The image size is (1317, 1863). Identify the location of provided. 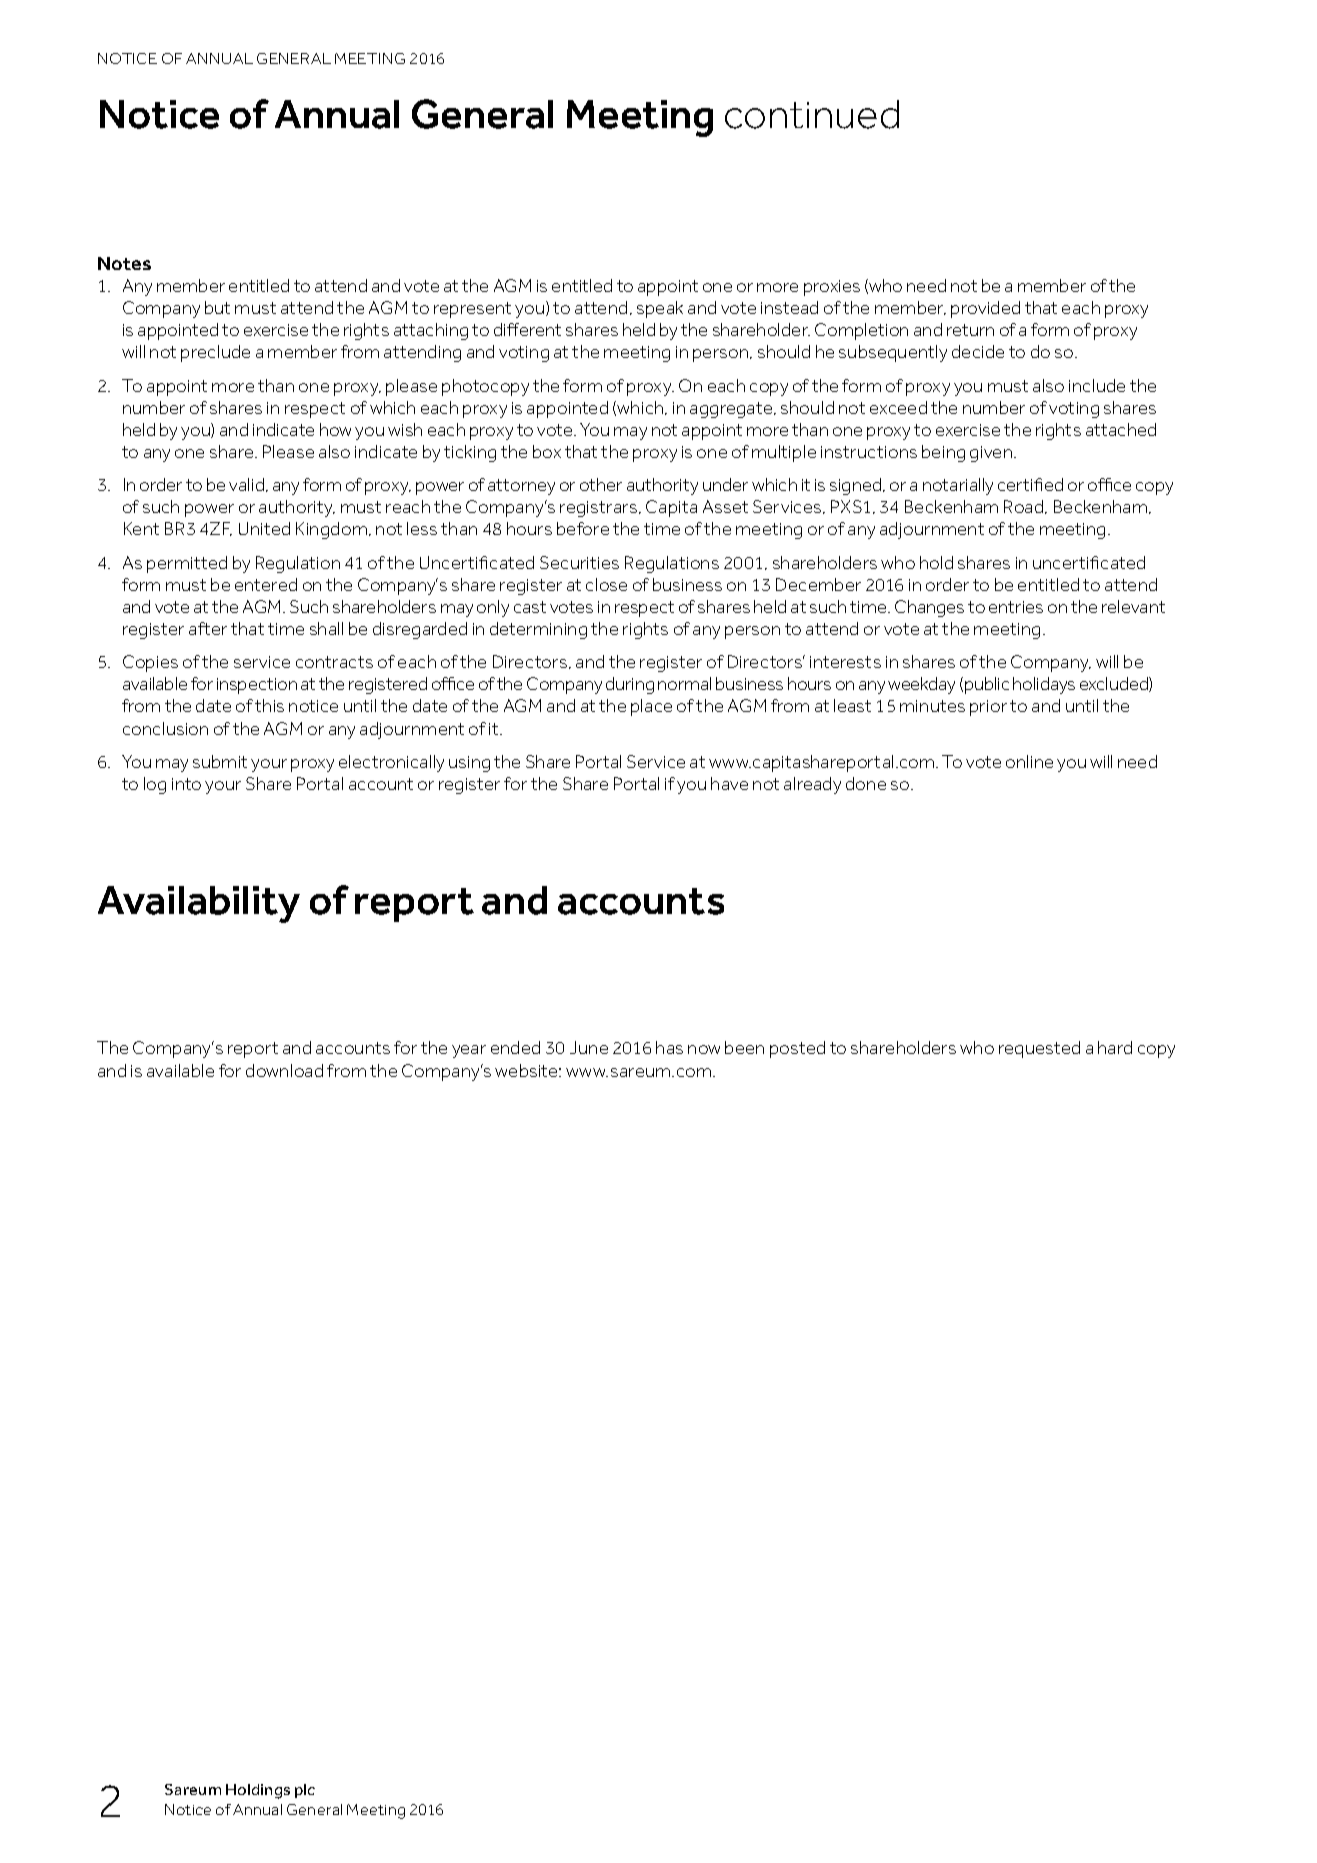
(985, 309).
